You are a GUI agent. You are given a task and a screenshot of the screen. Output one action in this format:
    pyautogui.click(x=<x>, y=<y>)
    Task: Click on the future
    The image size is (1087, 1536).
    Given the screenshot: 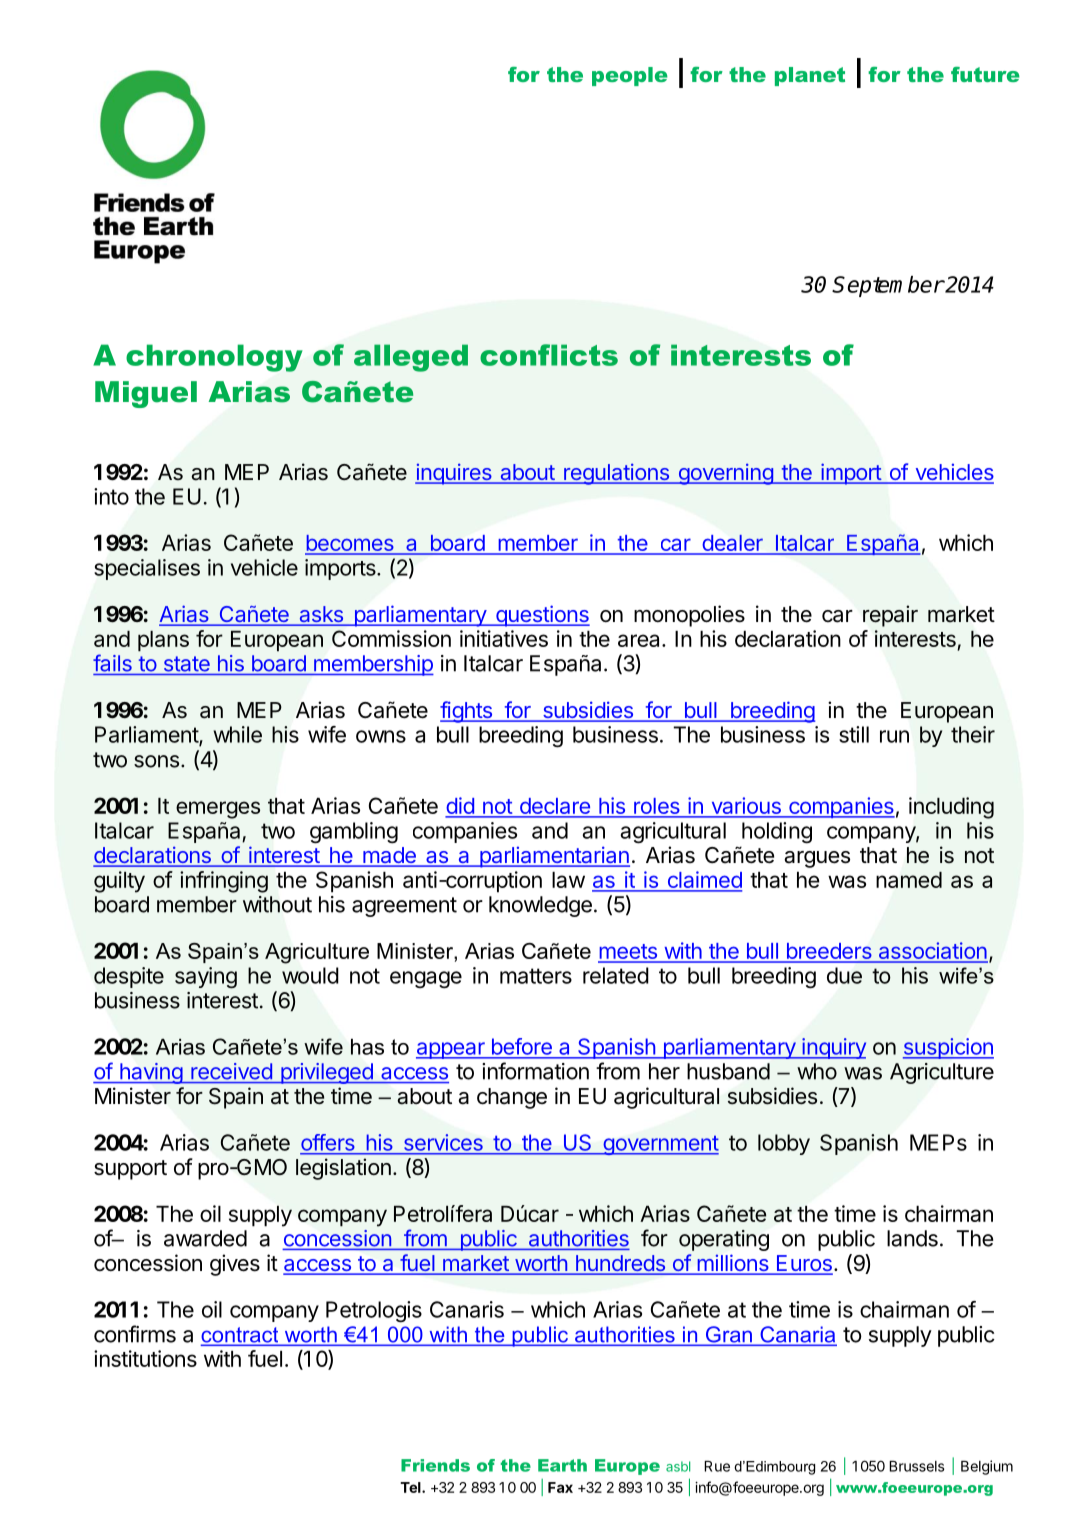 What is the action you would take?
    pyautogui.click(x=985, y=74)
